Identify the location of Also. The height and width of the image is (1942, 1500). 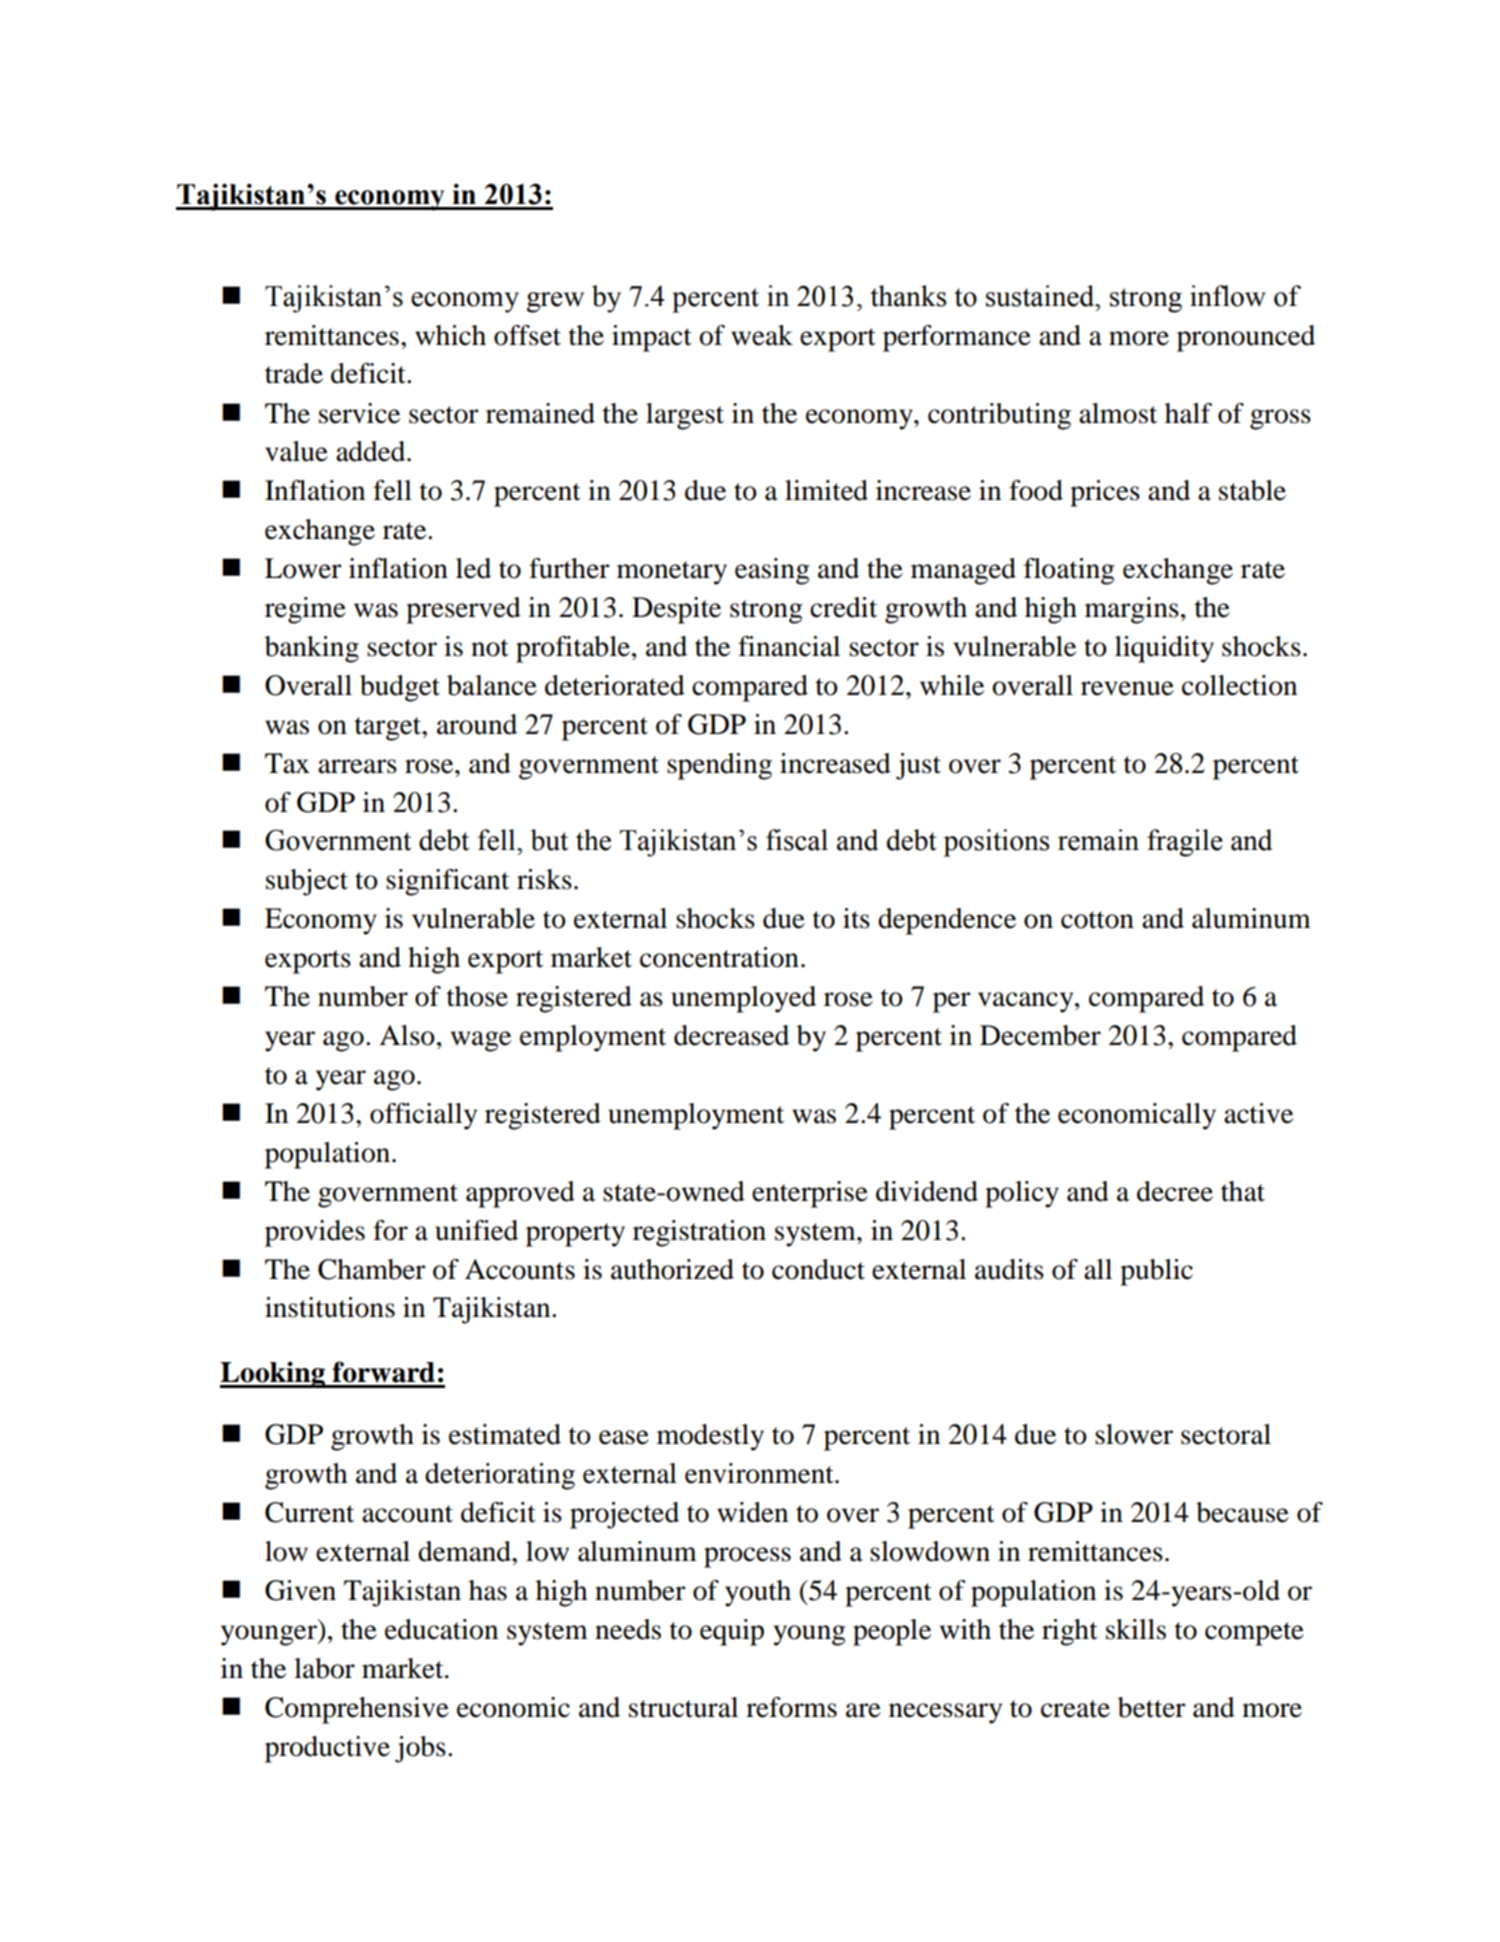
(407, 1035).
